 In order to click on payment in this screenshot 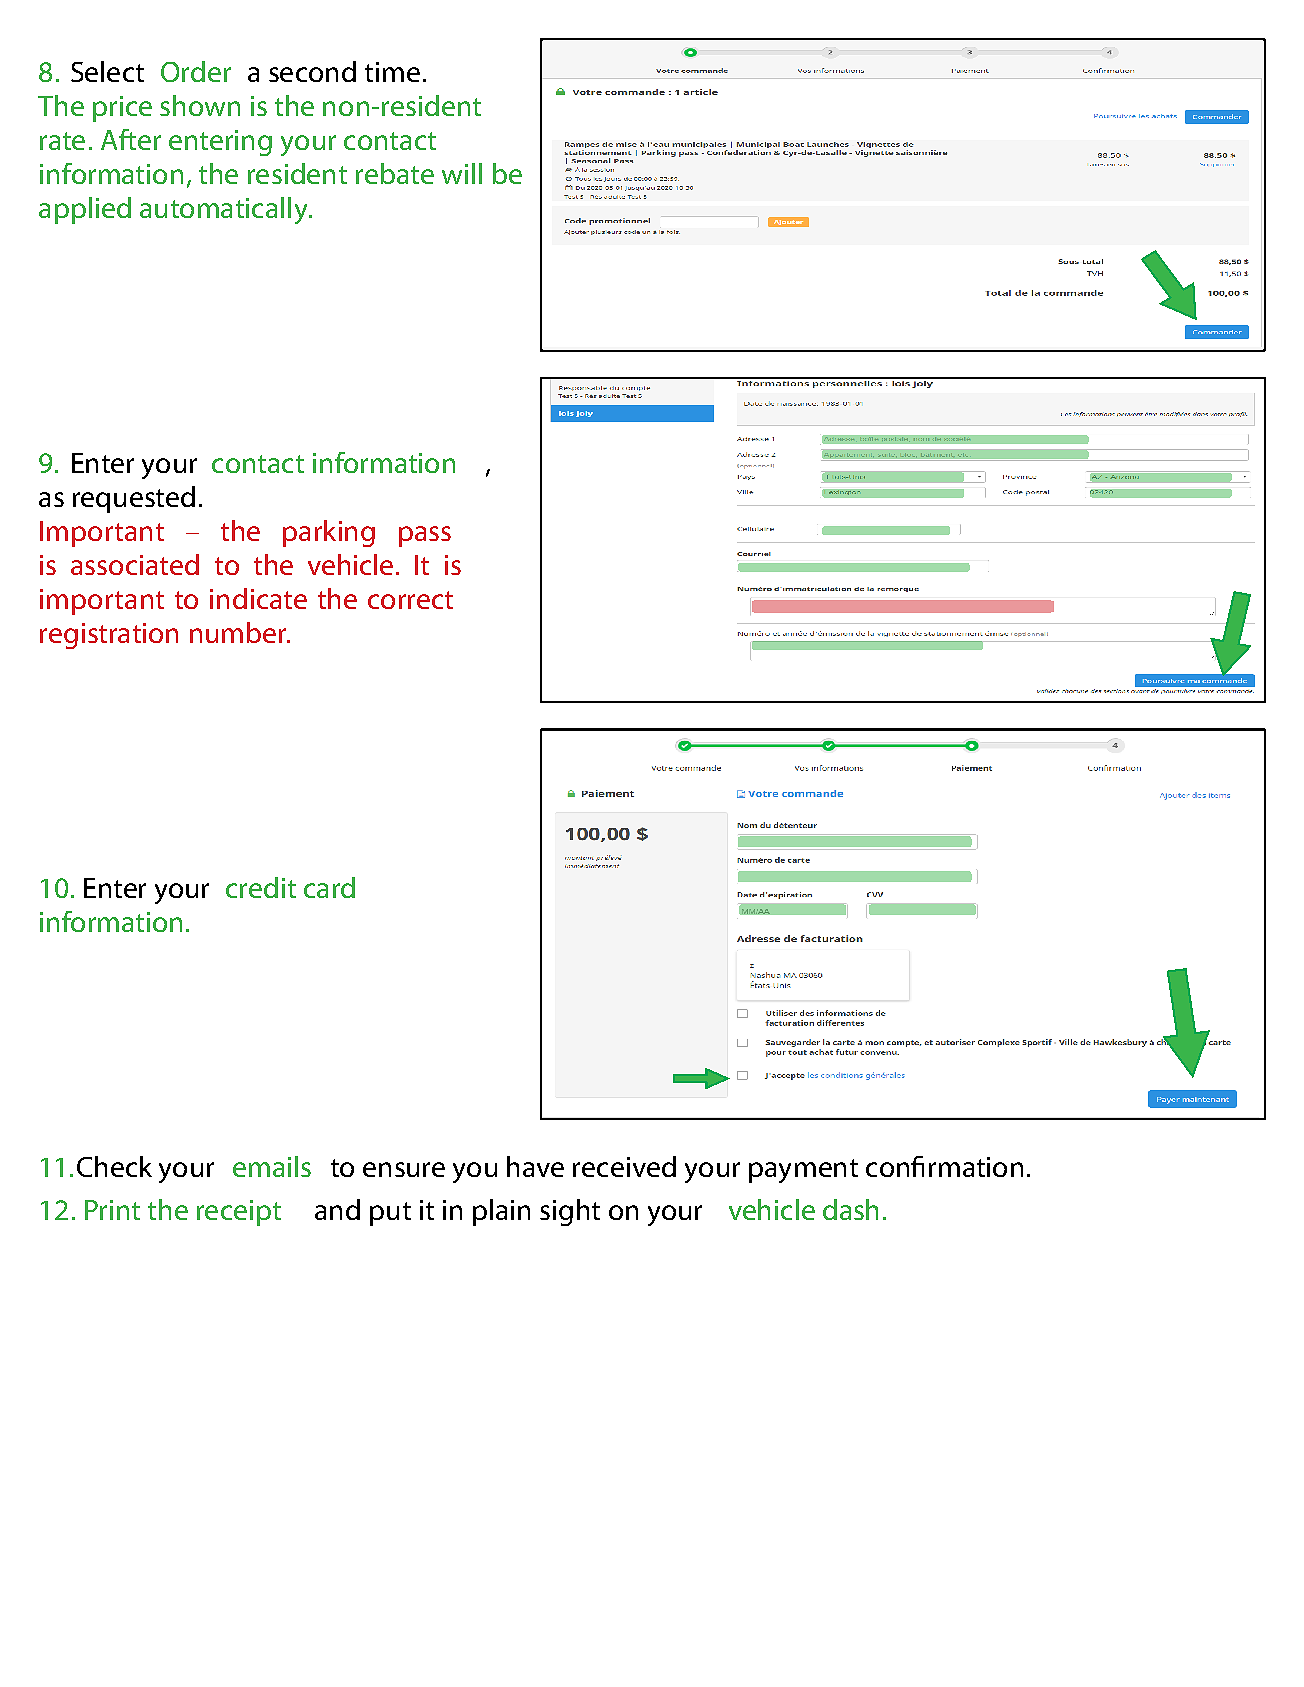, I will do `click(803, 1171)`.
